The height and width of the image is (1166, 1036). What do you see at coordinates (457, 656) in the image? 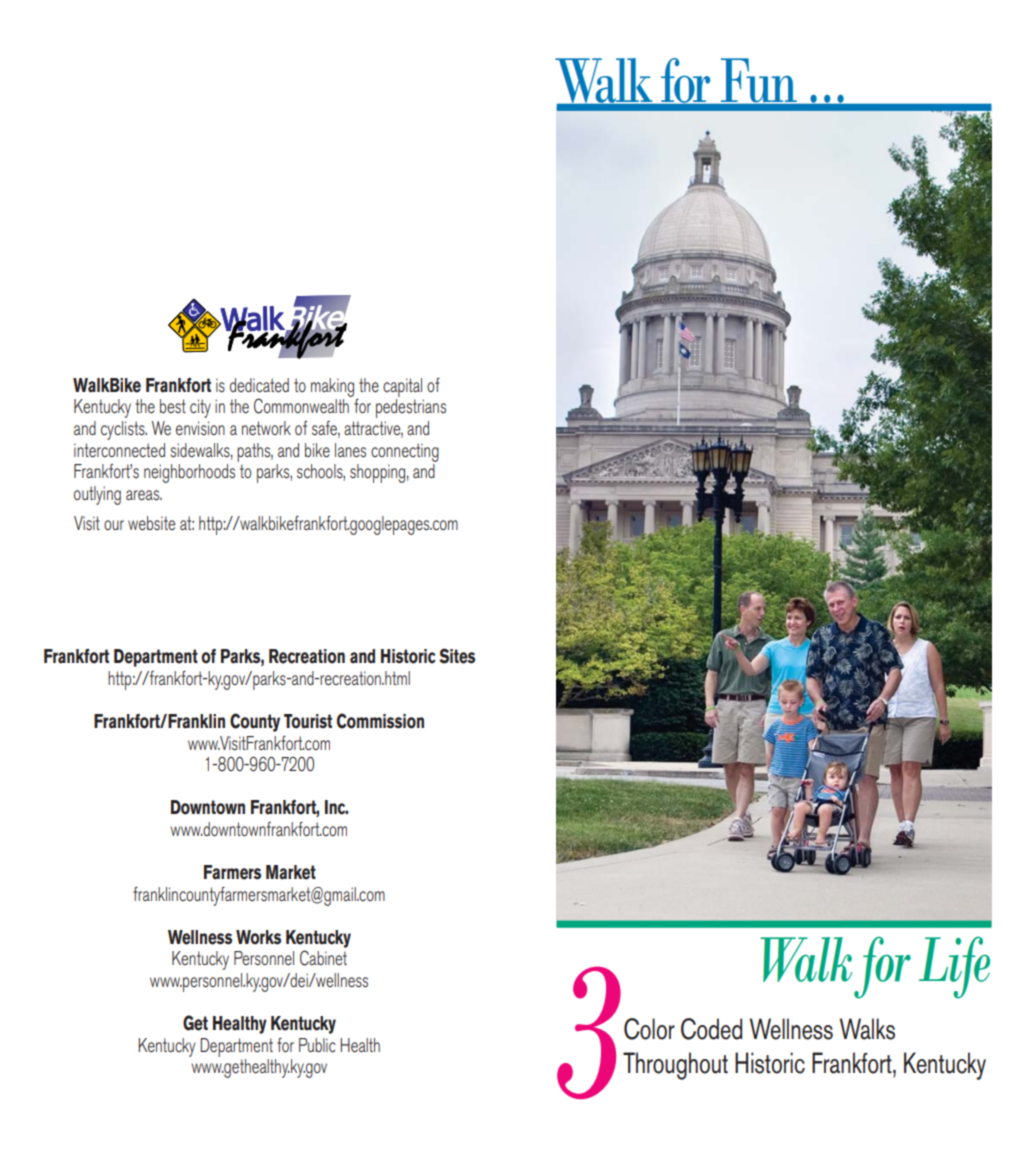
I see `Sites` at bounding box center [457, 656].
